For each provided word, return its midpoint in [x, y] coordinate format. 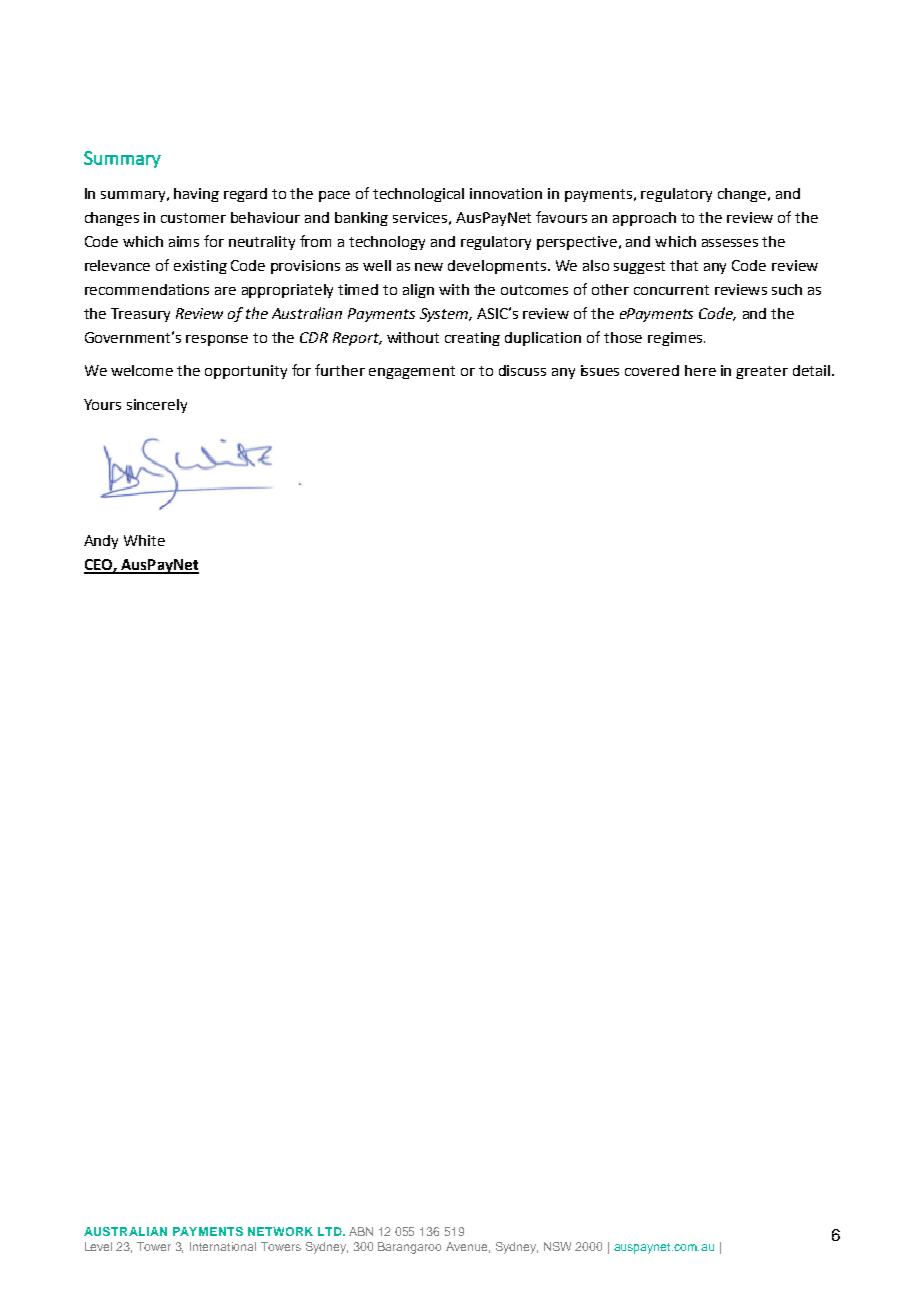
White [144, 540]
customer [193, 218]
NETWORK [280, 1231]
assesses [730, 243]
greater [762, 372]
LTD [331, 1231]
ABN [361, 1231]
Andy [101, 542]
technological [418, 195]
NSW [557, 1246]
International [223, 1246]
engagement [412, 372]
